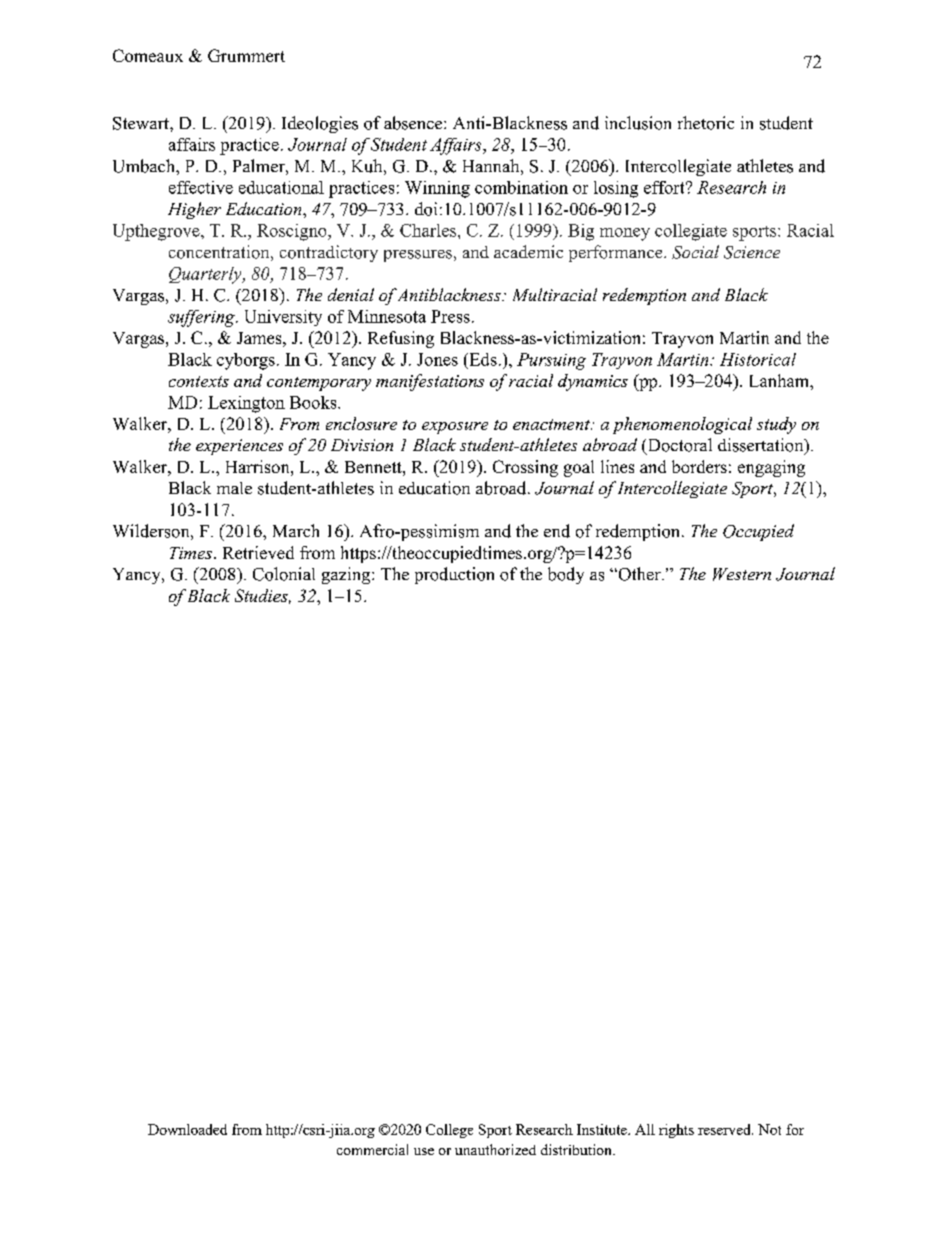 Image resolution: width=952 pixels, height=1233 pixels. Describe the element at coordinates (525, 468) in the document. I see `Crossing` at that location.
